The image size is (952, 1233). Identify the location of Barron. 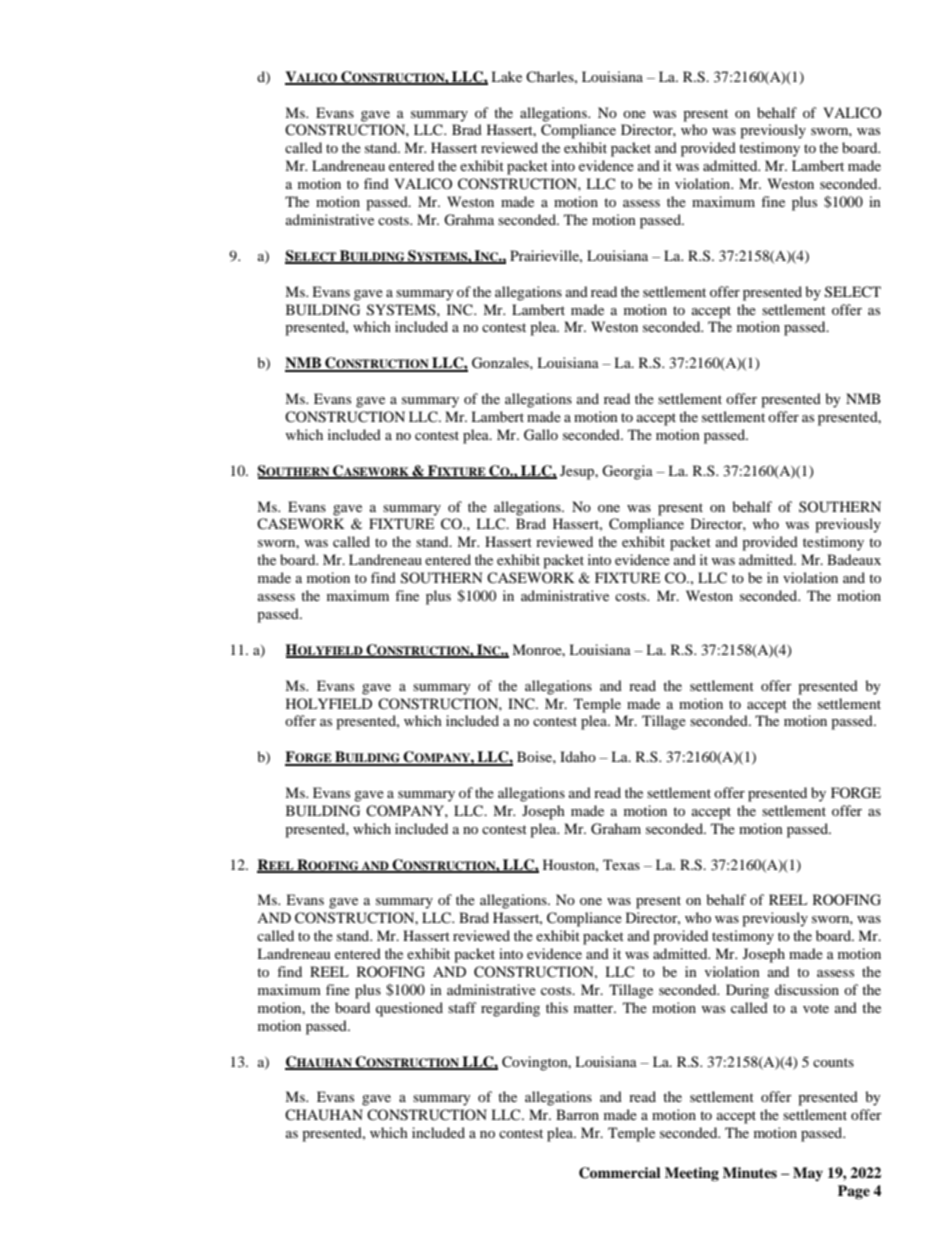
(577, 1114).
